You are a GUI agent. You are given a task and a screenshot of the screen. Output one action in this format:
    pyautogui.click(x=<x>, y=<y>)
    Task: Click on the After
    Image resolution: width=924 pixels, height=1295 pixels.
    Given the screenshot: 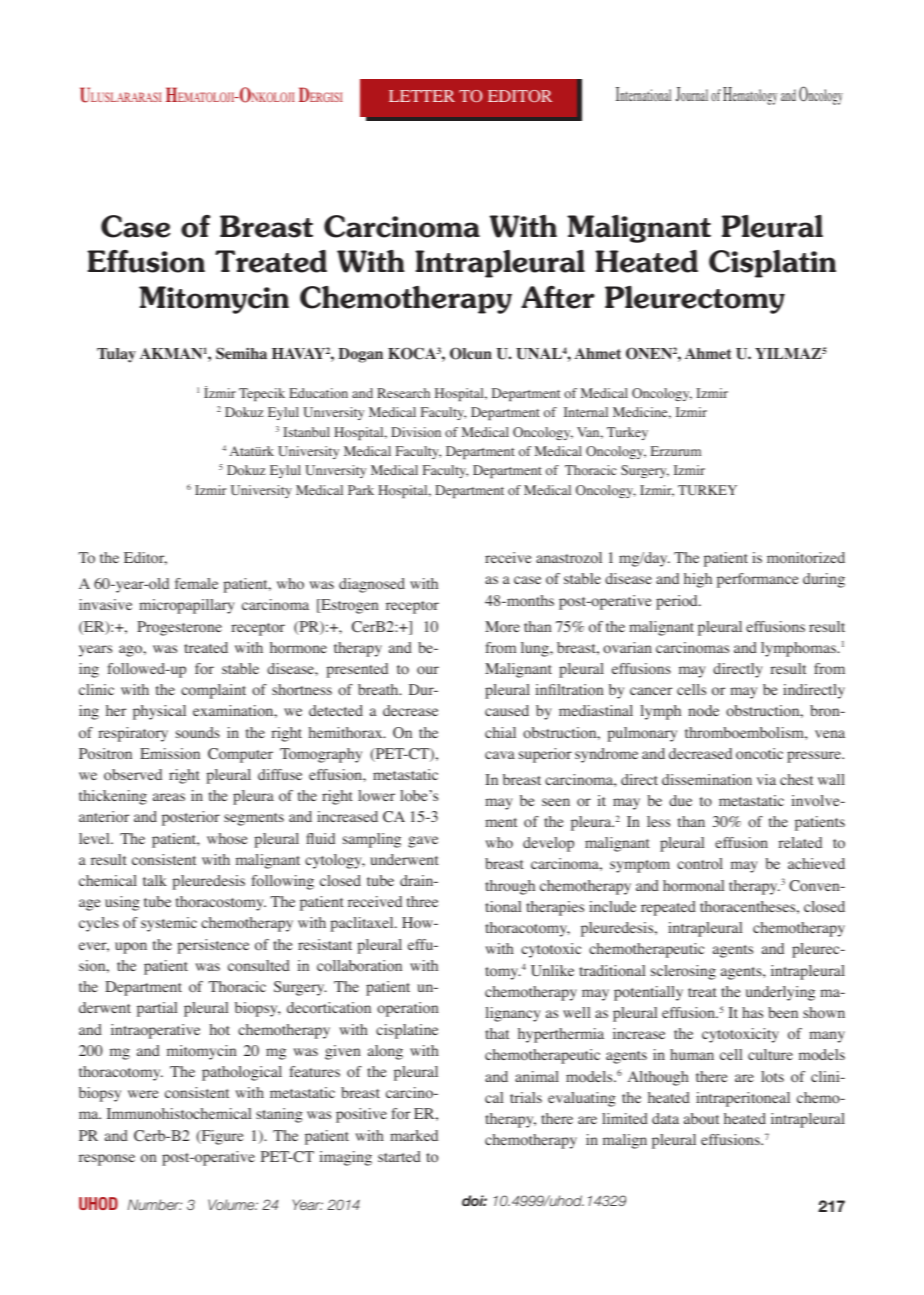 What is the action you would take?
    pyautogui.click(x=558, y=297)
